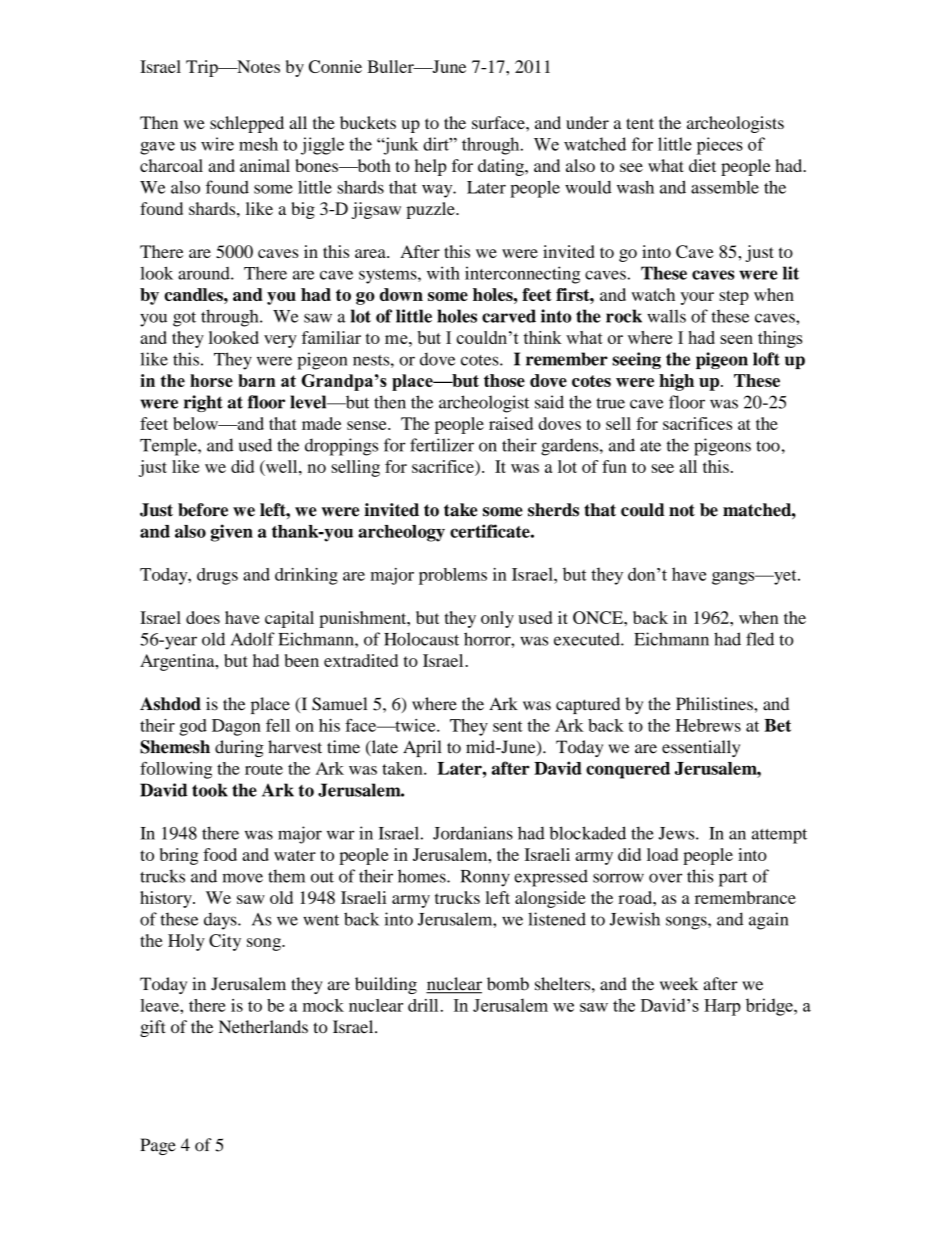 The width and height of the page is (952, 1233). What do you see at coordinates (217, 144) in the page?
I see `wire` at bounding box center [217, 144].
